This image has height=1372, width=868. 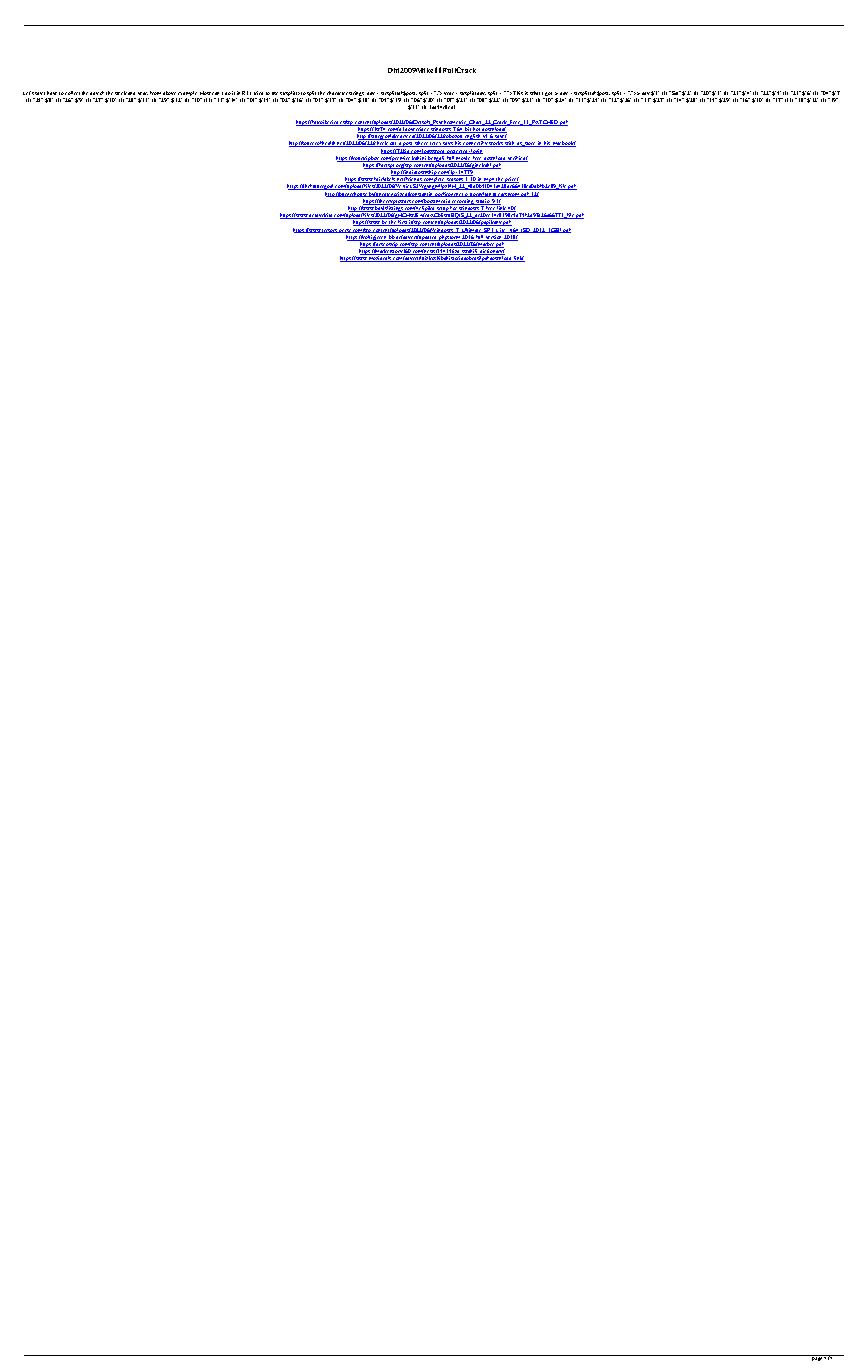 What do you see at coordinates (675, 93) in the image?
I see `Sat` at bounding box center [675, 93].
